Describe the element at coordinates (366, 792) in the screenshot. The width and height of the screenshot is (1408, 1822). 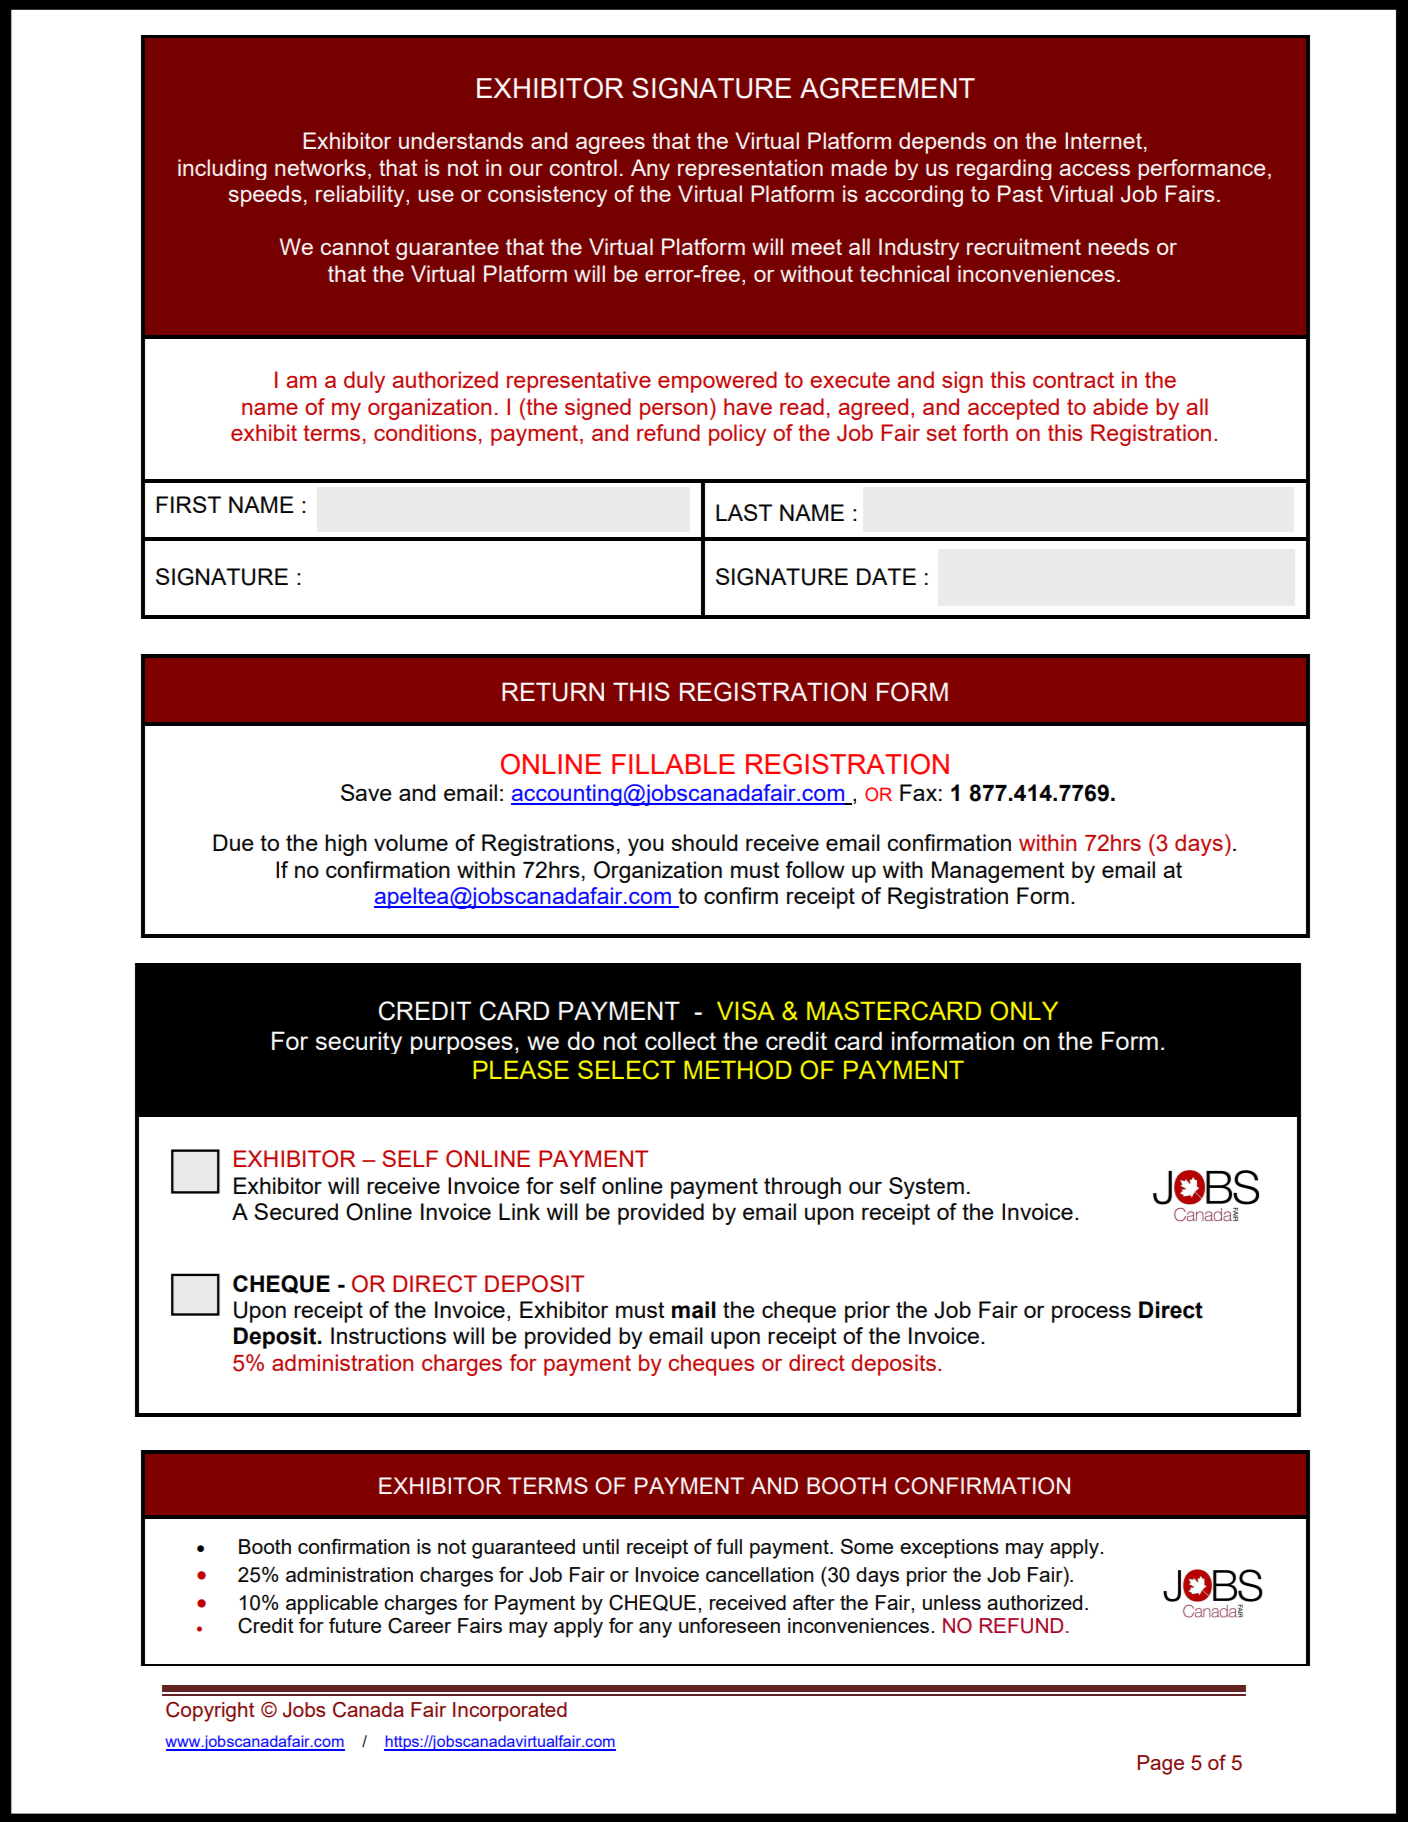
I see `Save` at that location.
